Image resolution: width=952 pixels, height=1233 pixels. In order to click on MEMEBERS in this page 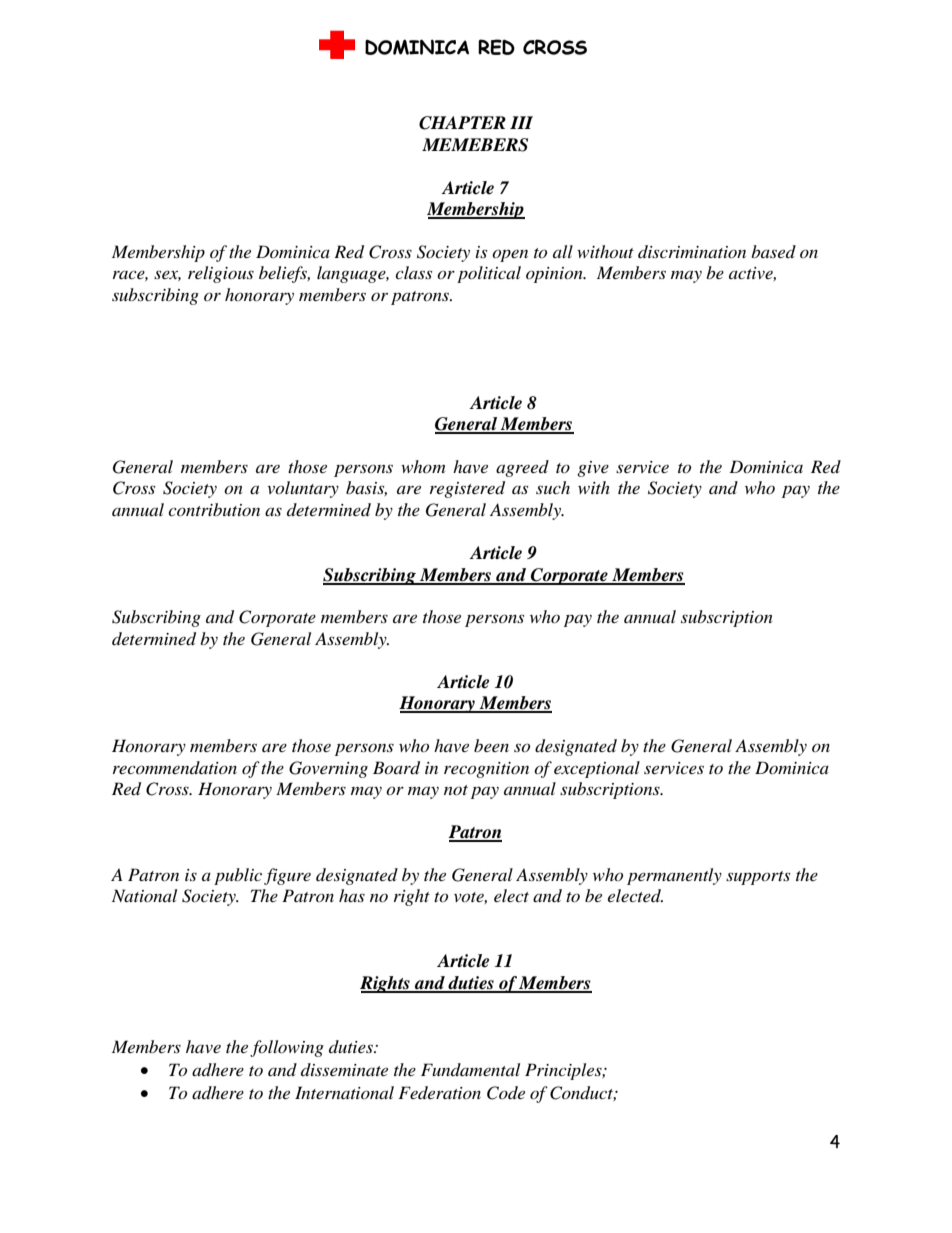, I will do `click(475, 145)`.
